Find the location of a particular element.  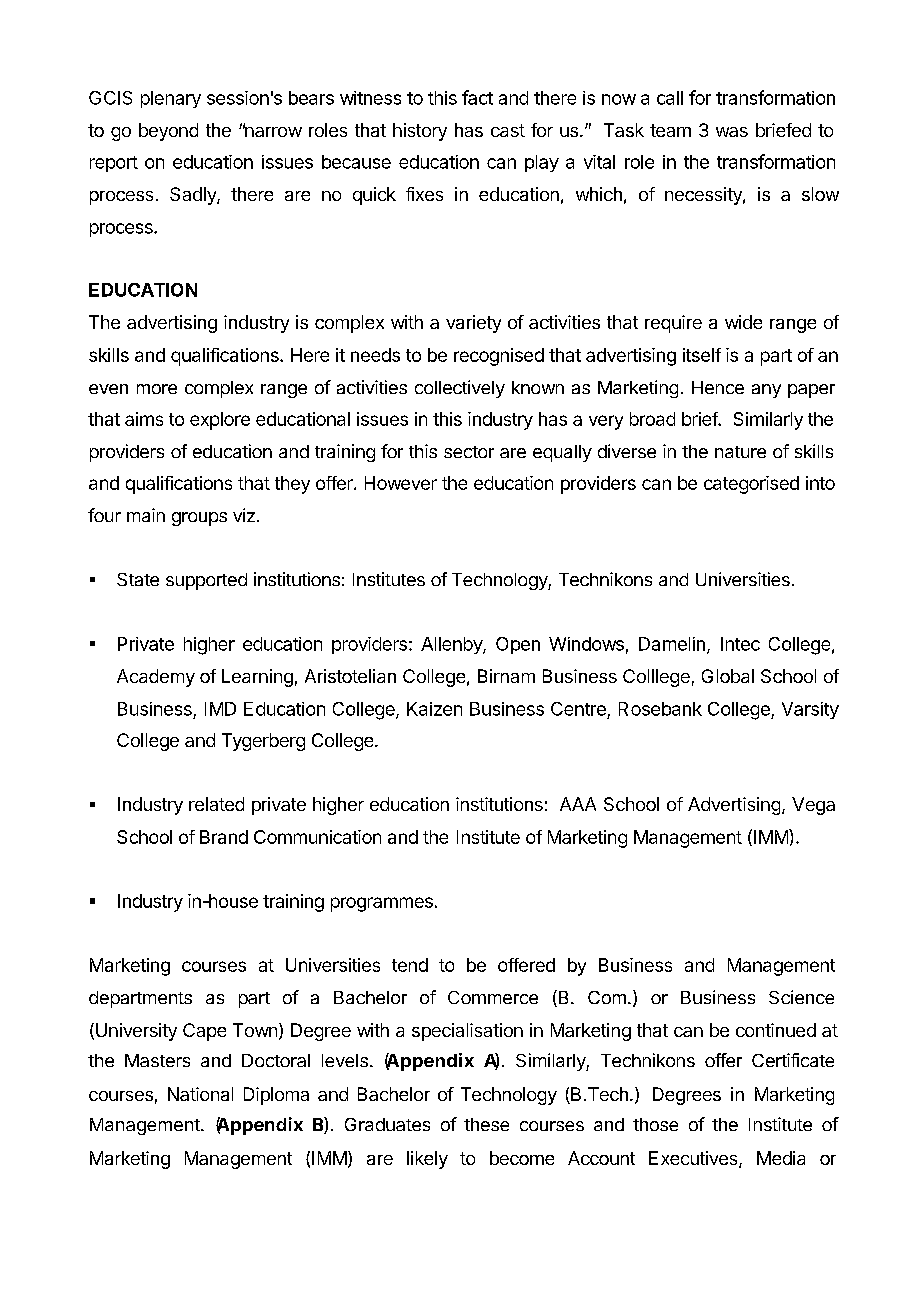

IMD is located at coordinates (220, 709).
